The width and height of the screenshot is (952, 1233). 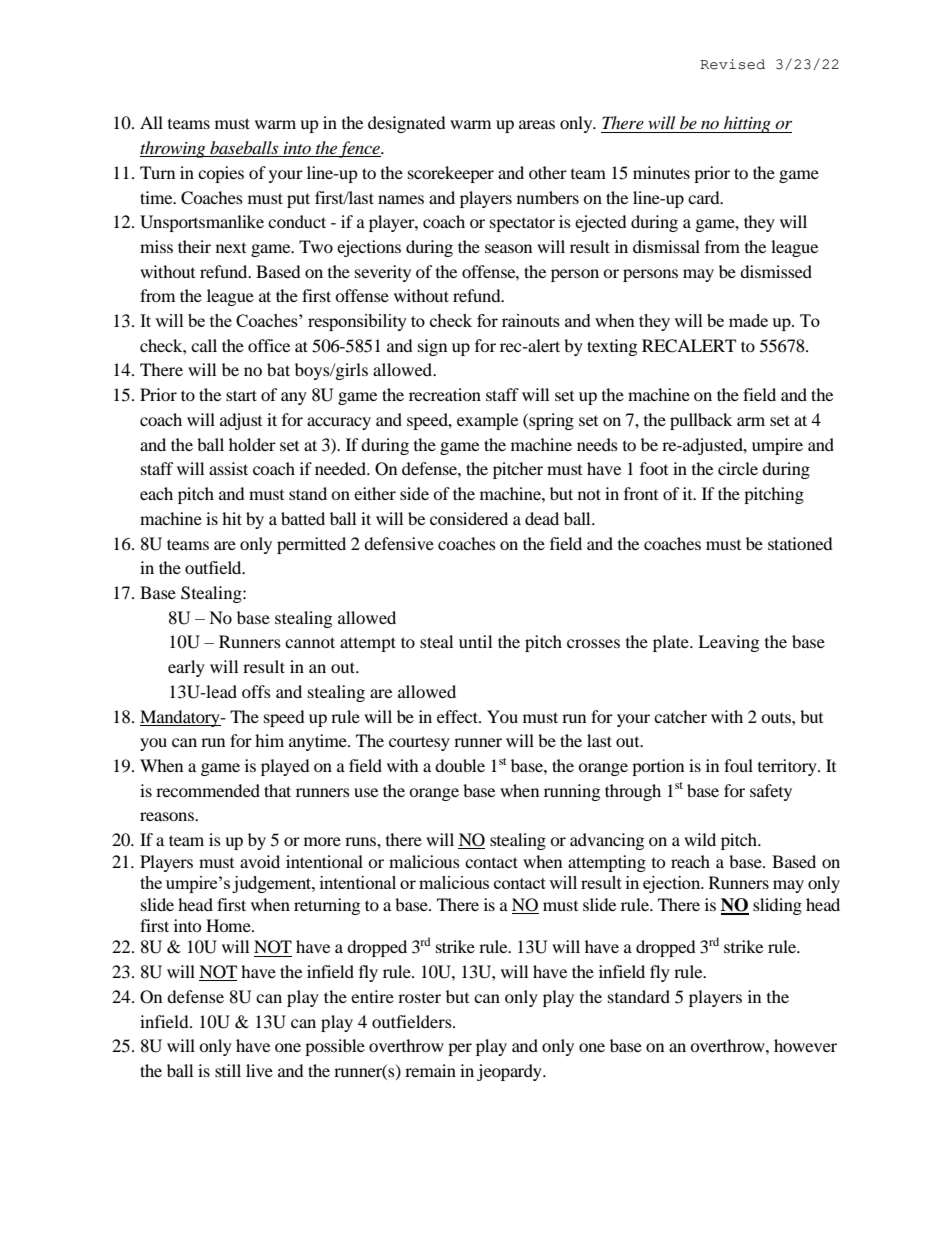 What do you see at coordinates (748, 320) in the screenshot?
I see `made` at bounding box center [748, 320].
